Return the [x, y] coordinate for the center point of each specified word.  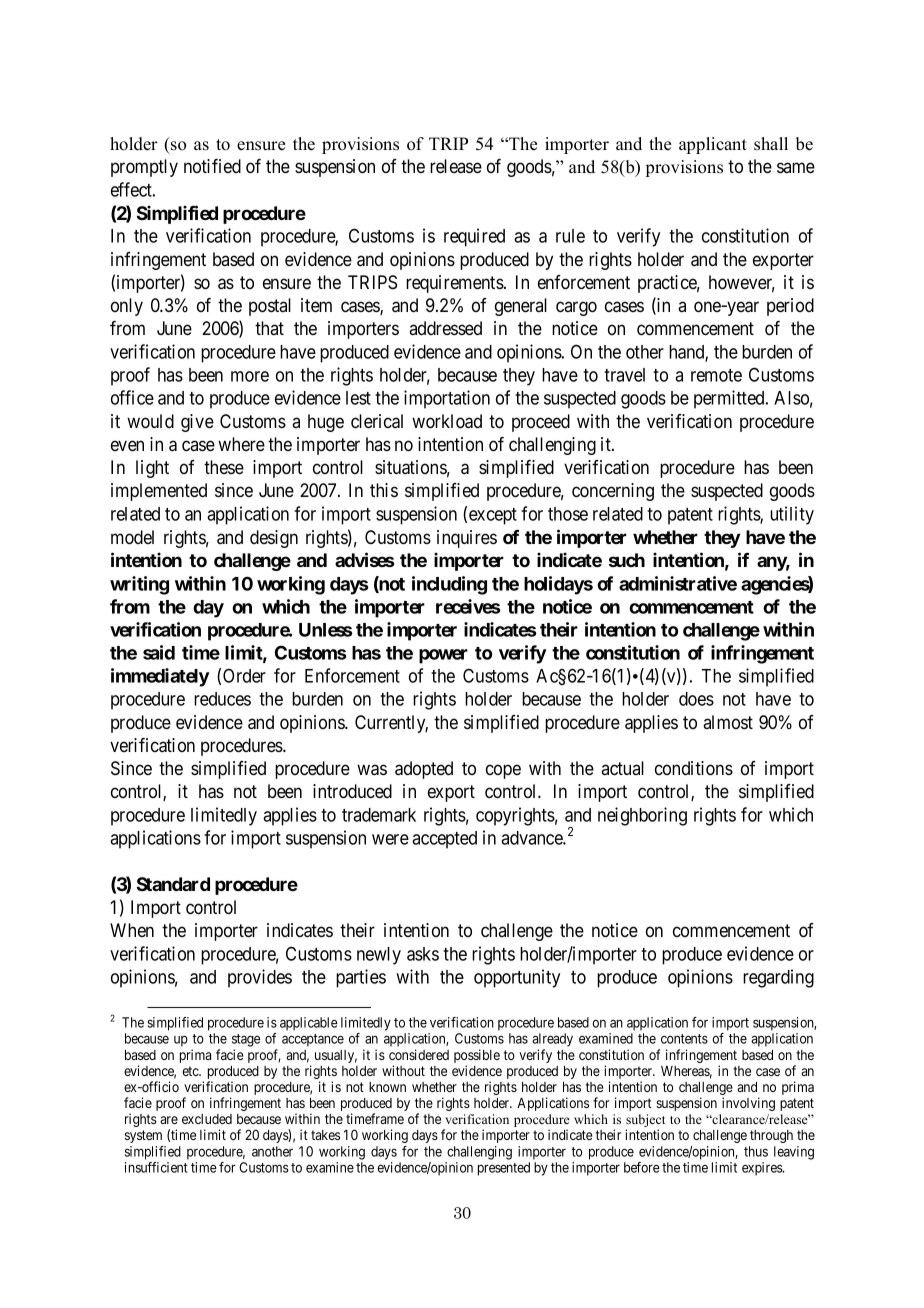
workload [447, 421]
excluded [207, 1119]
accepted [444, 840]
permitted [730, 399]
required [474, 237]
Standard [173, 884]
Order [244, 675]
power [443, 656]
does [696, 699]
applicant [713, 145]
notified [212, 166]
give [197, 423]
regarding [778, 978]
